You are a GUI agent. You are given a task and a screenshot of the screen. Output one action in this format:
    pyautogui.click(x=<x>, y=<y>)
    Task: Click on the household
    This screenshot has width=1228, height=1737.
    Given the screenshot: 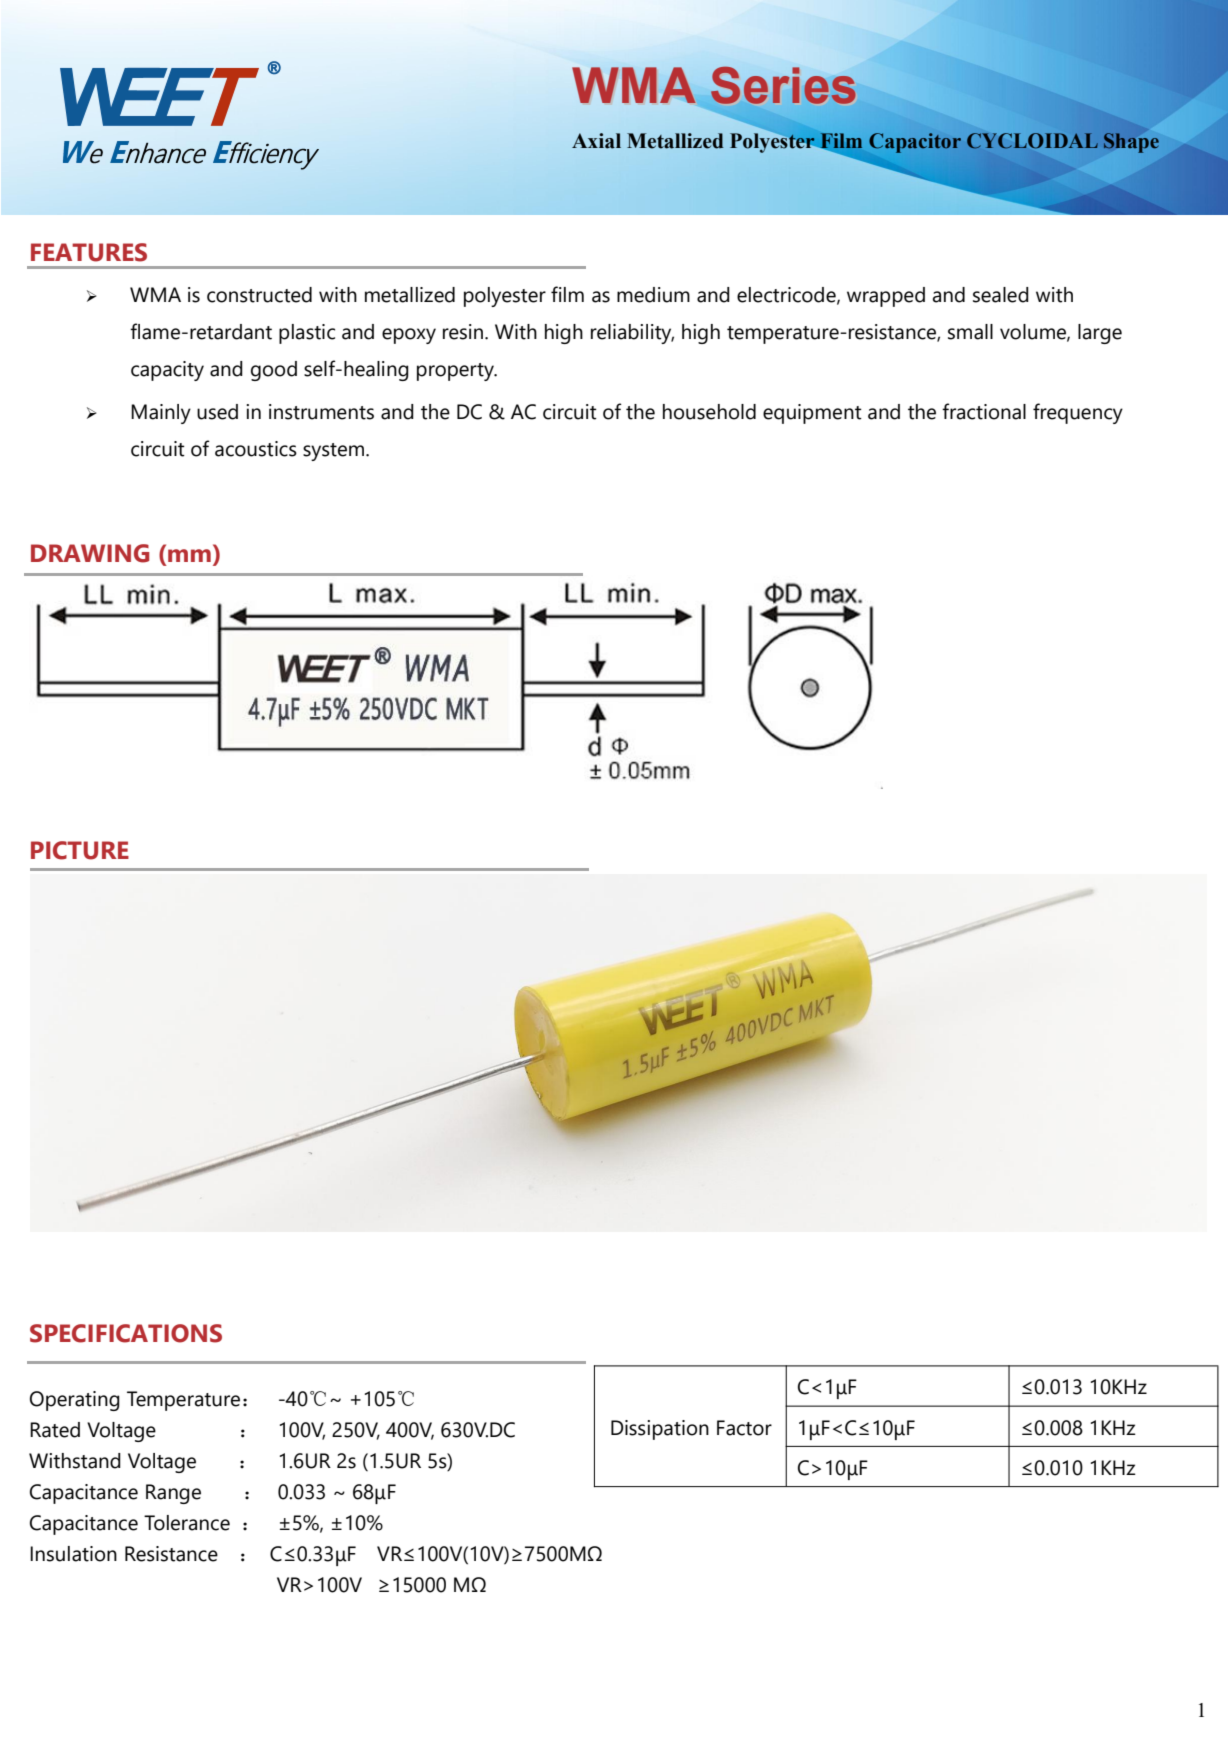 What is the action you would take?
    pyautogui.click(x=709, y=412)
